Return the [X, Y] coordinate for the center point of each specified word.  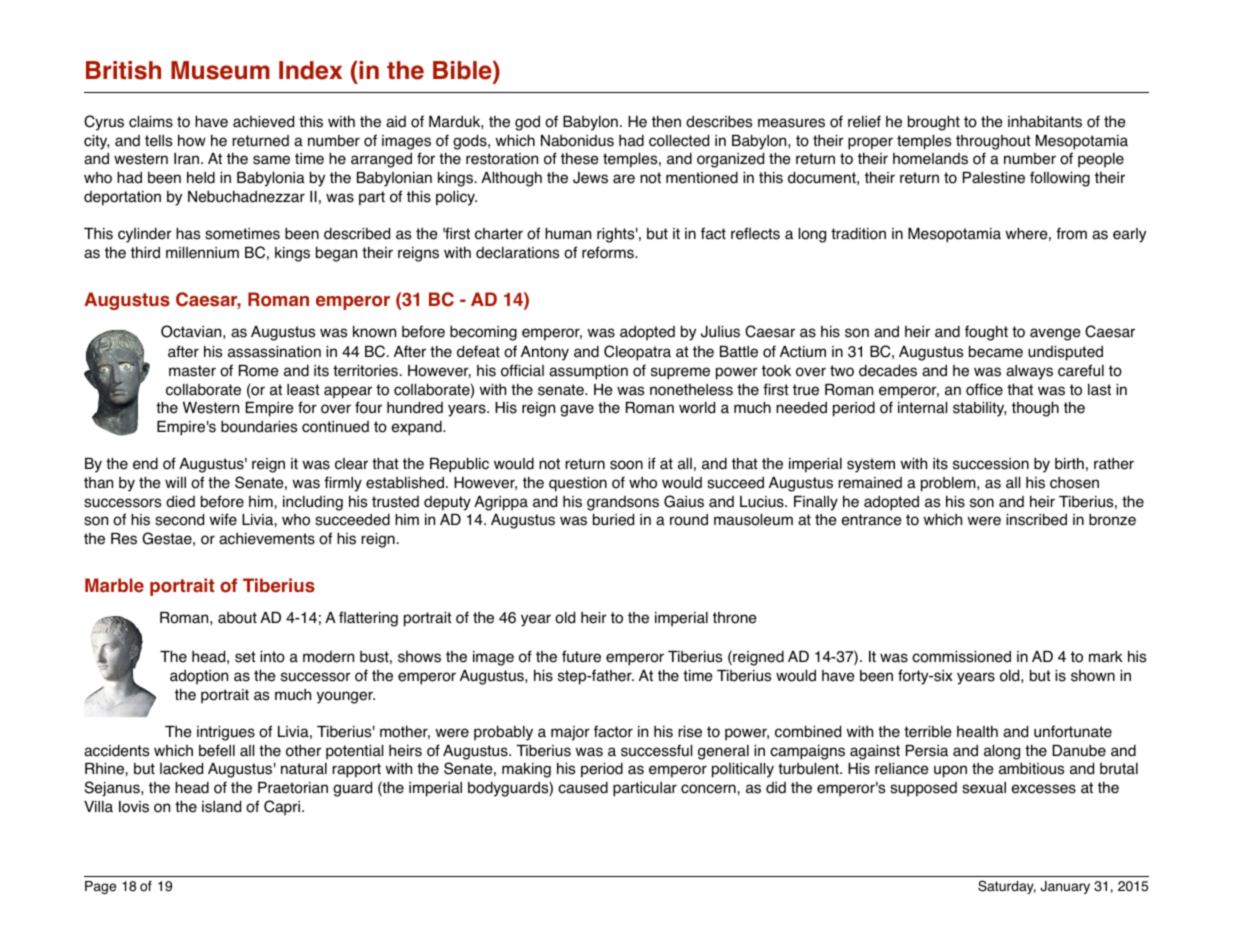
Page [100, 887]
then [666, 121]
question [578, 484]
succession [991, 464]
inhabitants [1045, 121]
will [175, 482]
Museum [220, 70]
